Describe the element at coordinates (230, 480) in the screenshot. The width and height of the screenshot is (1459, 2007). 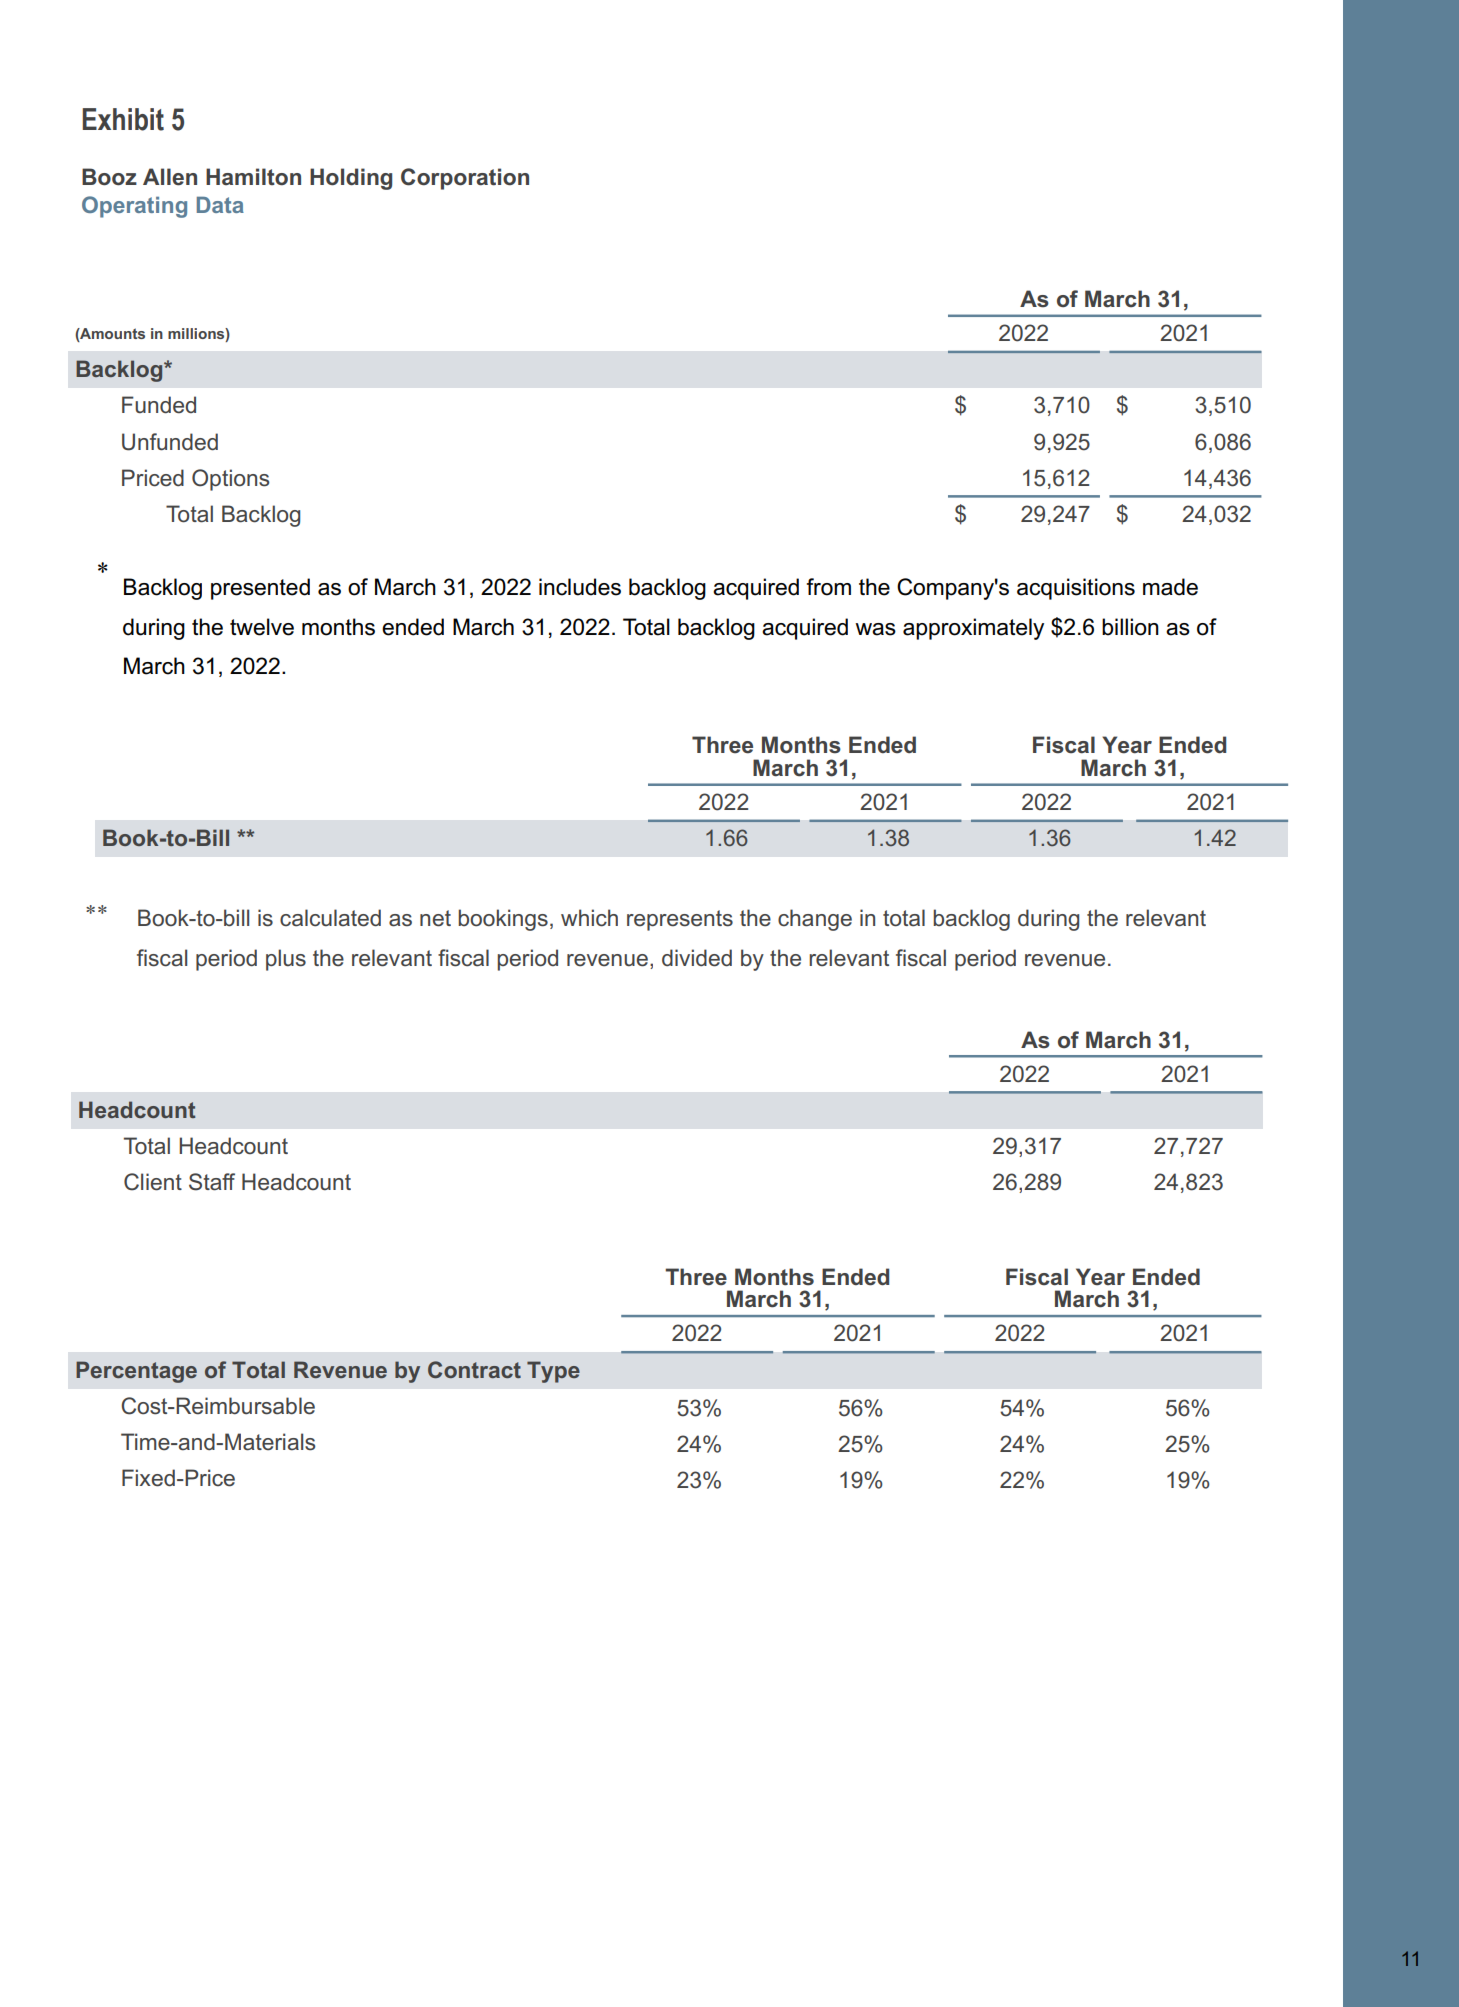
I see `Options` at that location.
